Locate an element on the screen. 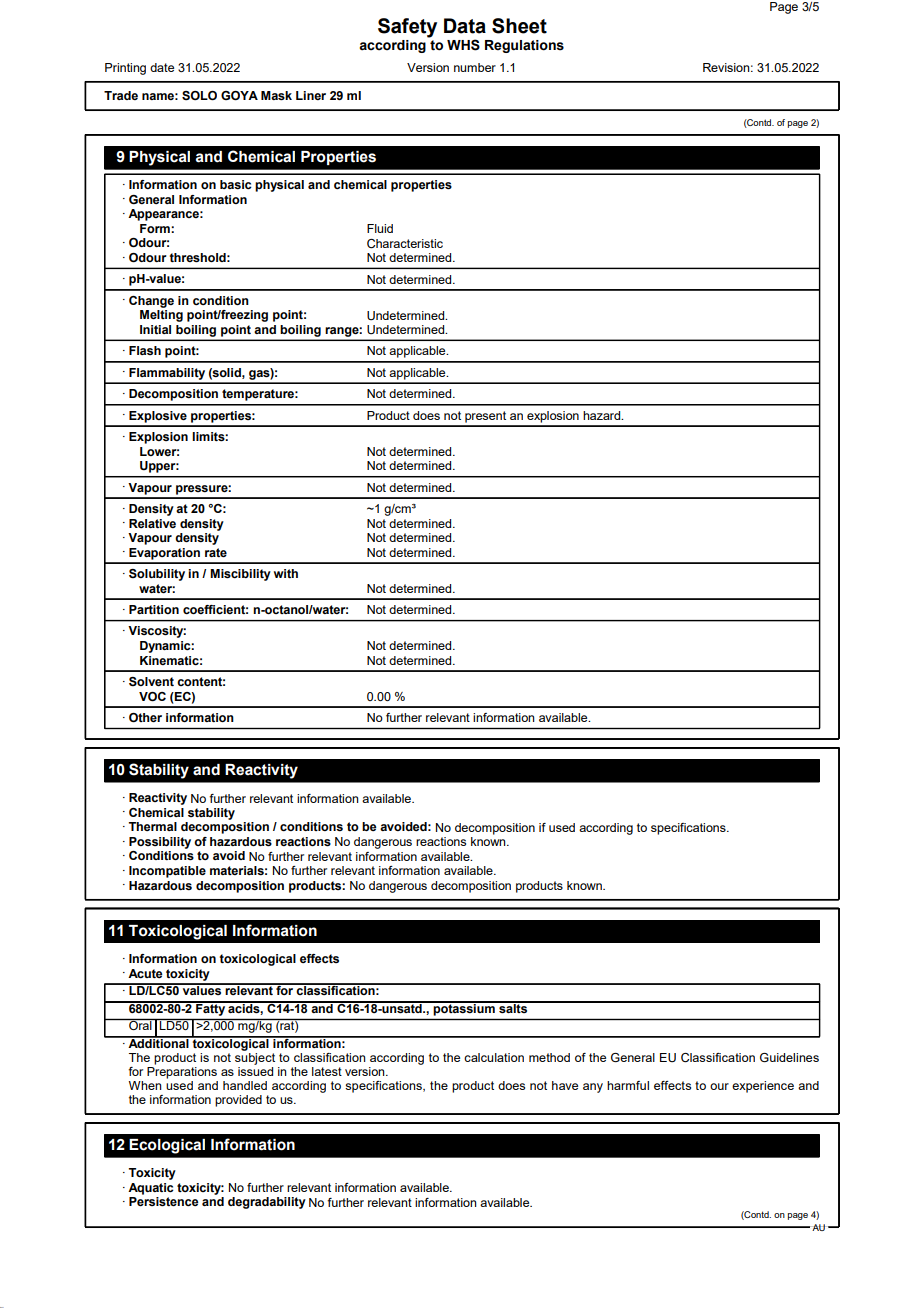  Partition is located at coordinates (154, 609).
